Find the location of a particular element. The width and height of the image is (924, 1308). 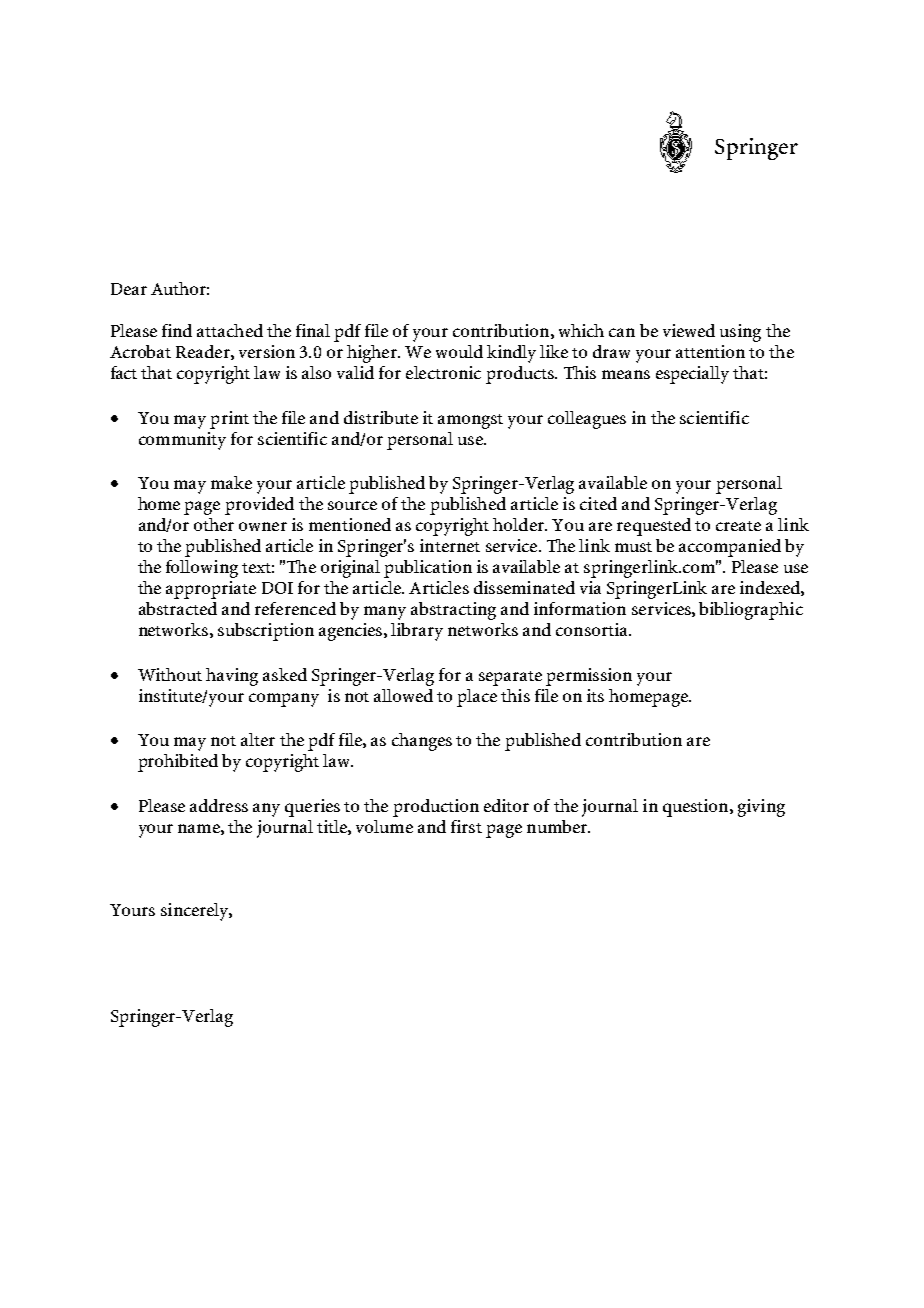

production is located at coordinates (436, 808).
